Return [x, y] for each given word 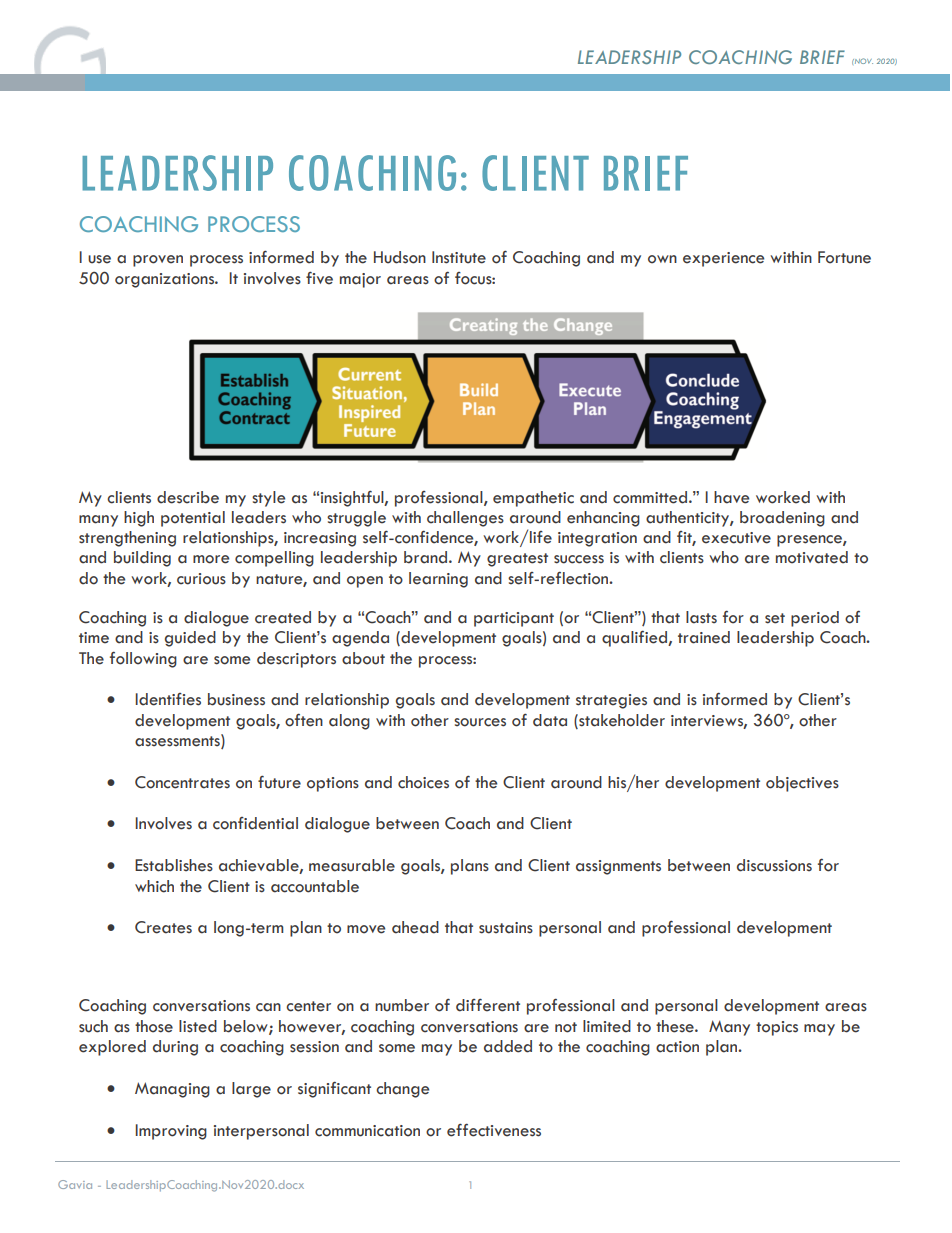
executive [736, 538]
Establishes [174, 865]
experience [723, 259]
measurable [352, 865]
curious [201, 579]
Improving [171, 1132]
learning [438, 580]
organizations [166, 280]
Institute [459, 257]
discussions [774, 865]
